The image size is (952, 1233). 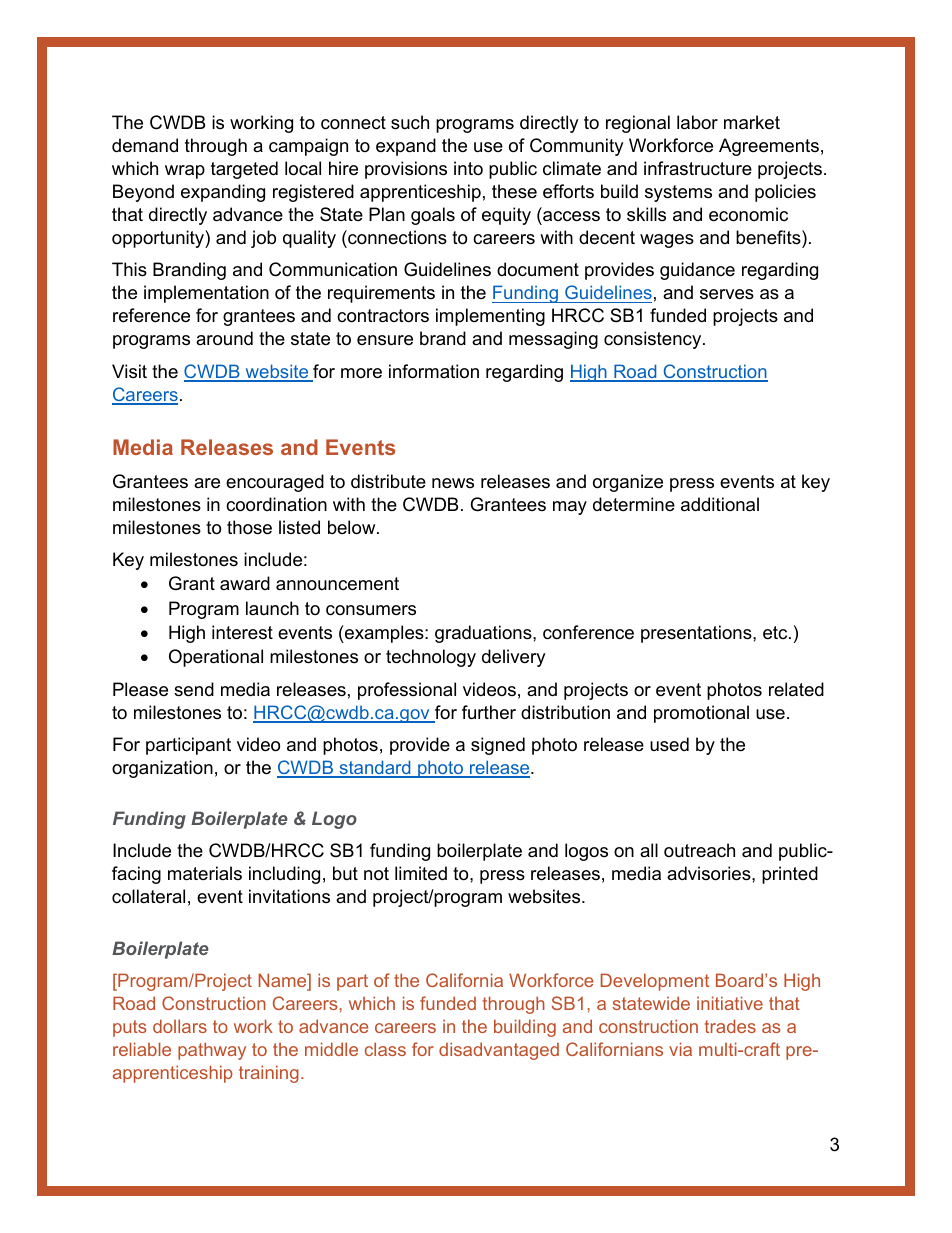 I want to click on outreach, so click(x=699, y=850).
